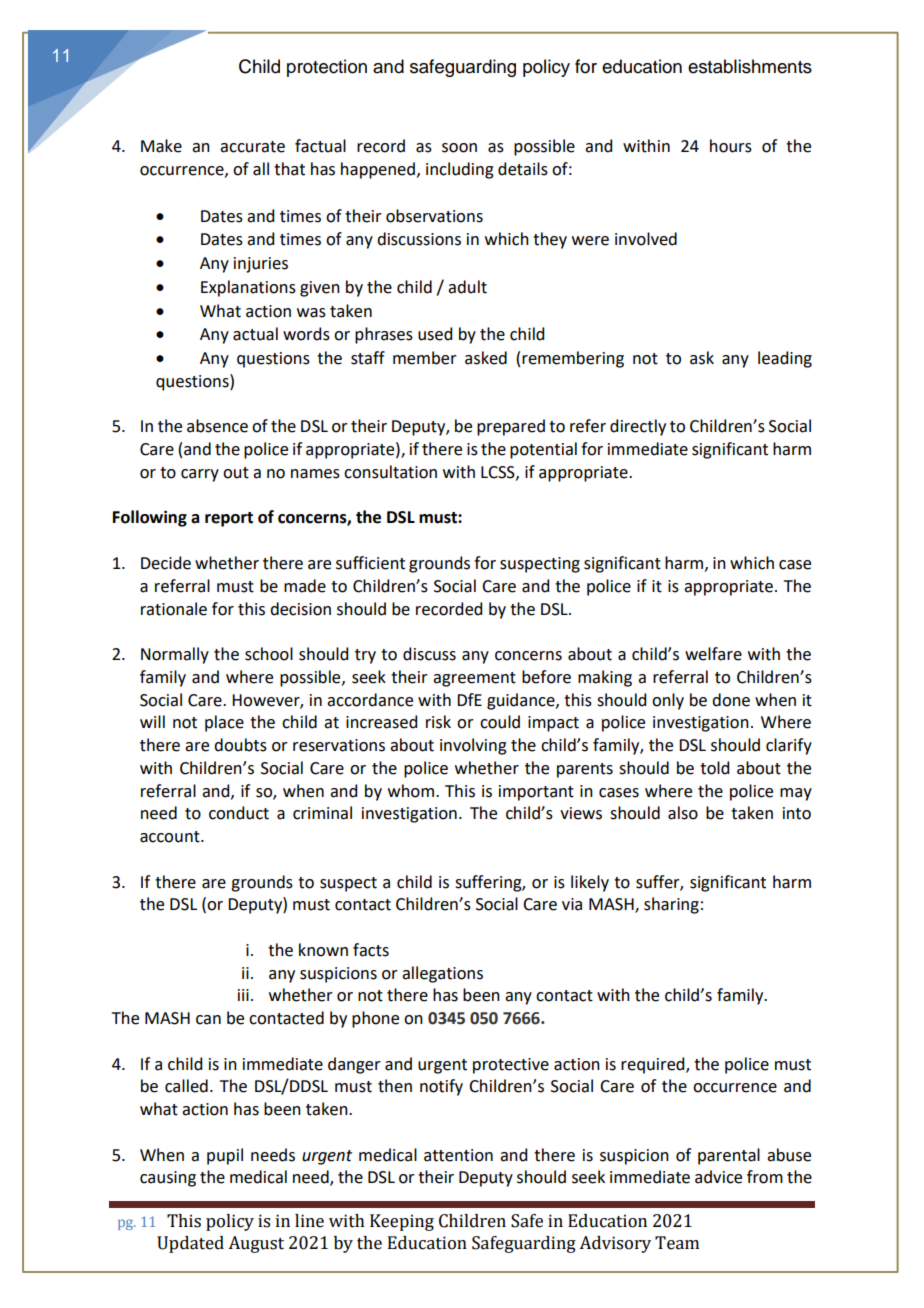 The width and height of the image is (924, 1308). I want to click on soon, so click(459, 148).
